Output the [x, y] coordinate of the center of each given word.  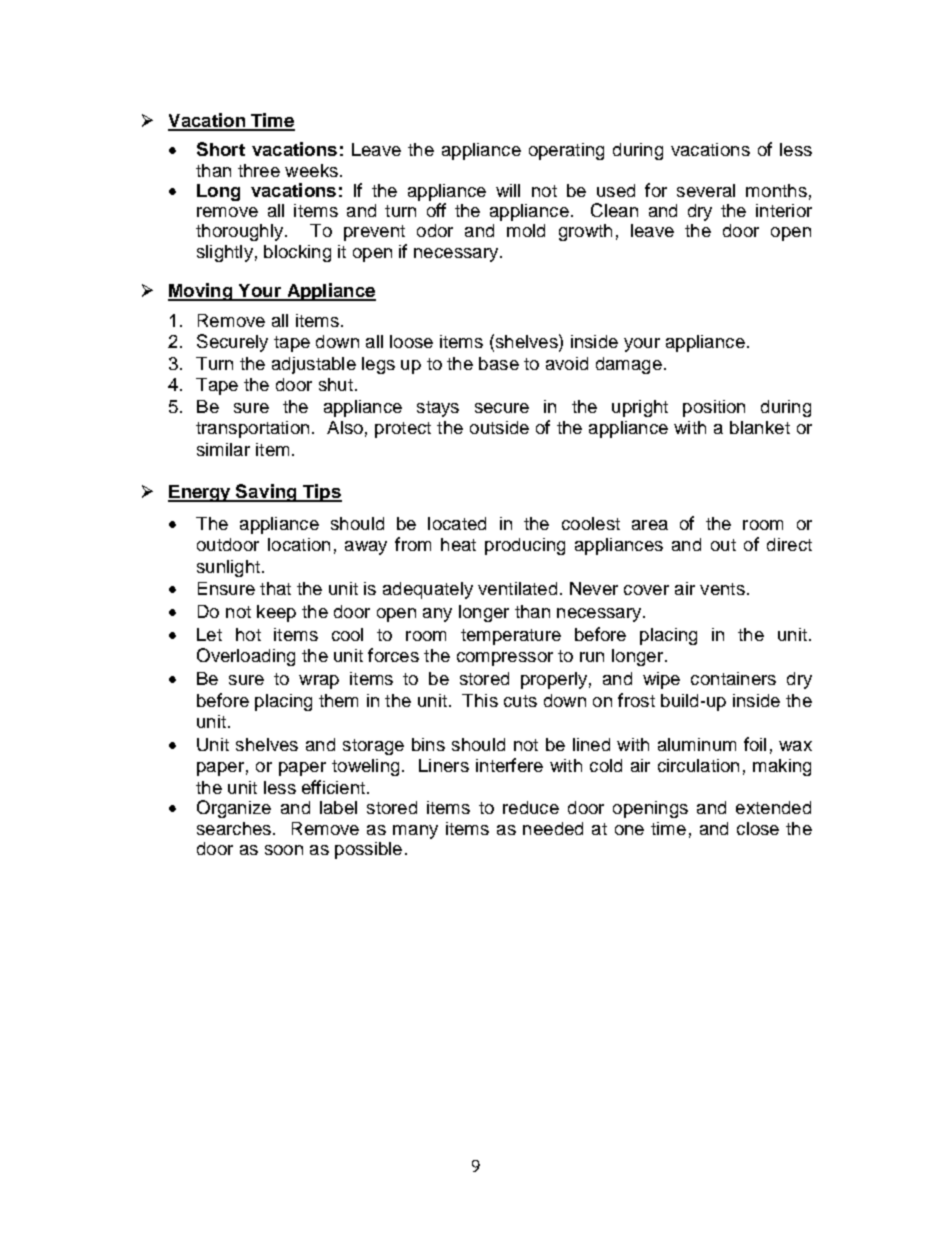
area [650, 525]
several [706, 190]
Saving [267, 493]
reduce [531, 807]
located [457, 523]
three [259, 170]
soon [284, 850]
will [508, 190]
